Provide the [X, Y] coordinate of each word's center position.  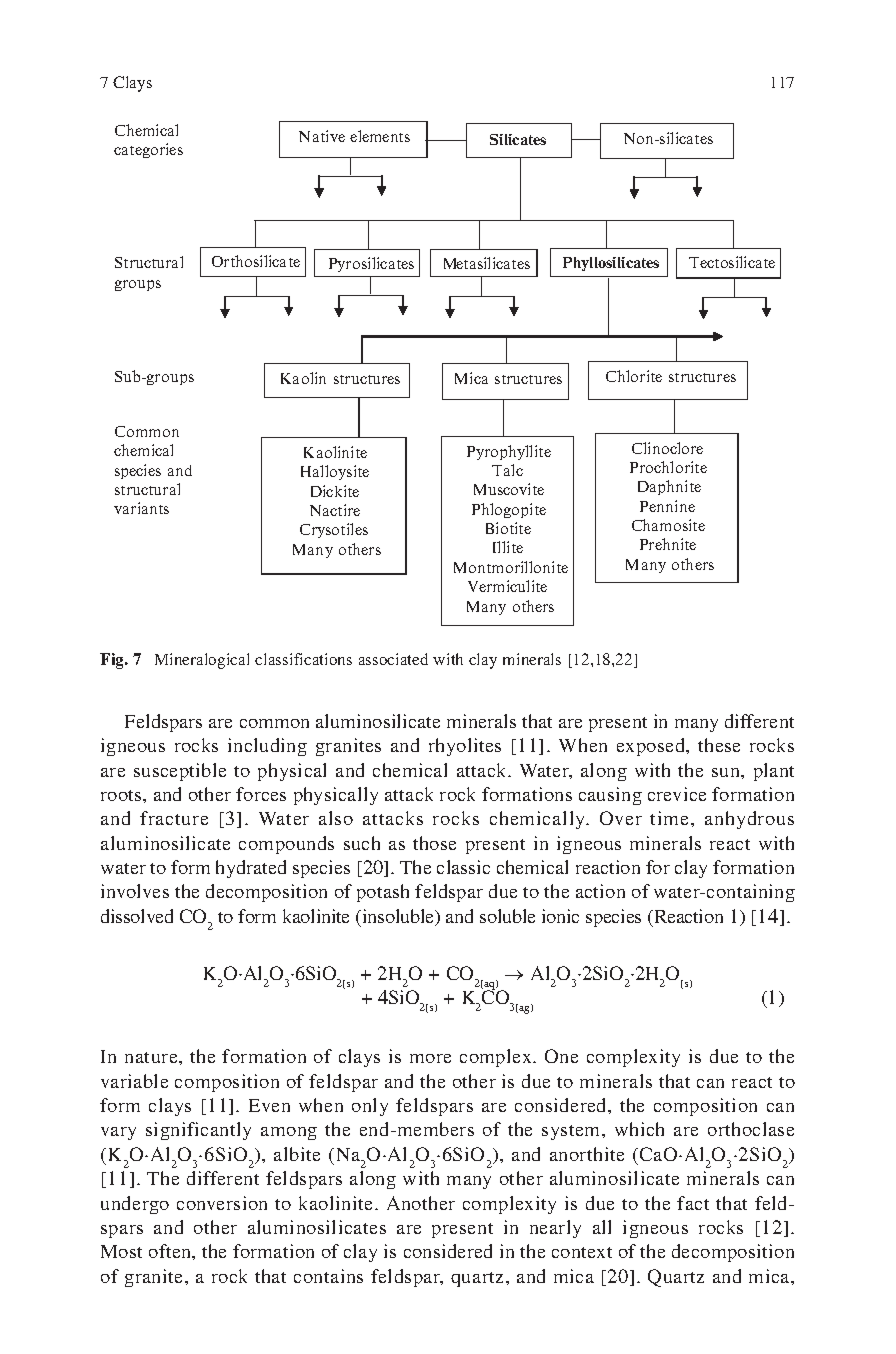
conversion [222, 1203]
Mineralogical [202, 661]
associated [393, 659]
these [719, 745]
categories [148, 150]
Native [322, 136]
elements [380, 136]
